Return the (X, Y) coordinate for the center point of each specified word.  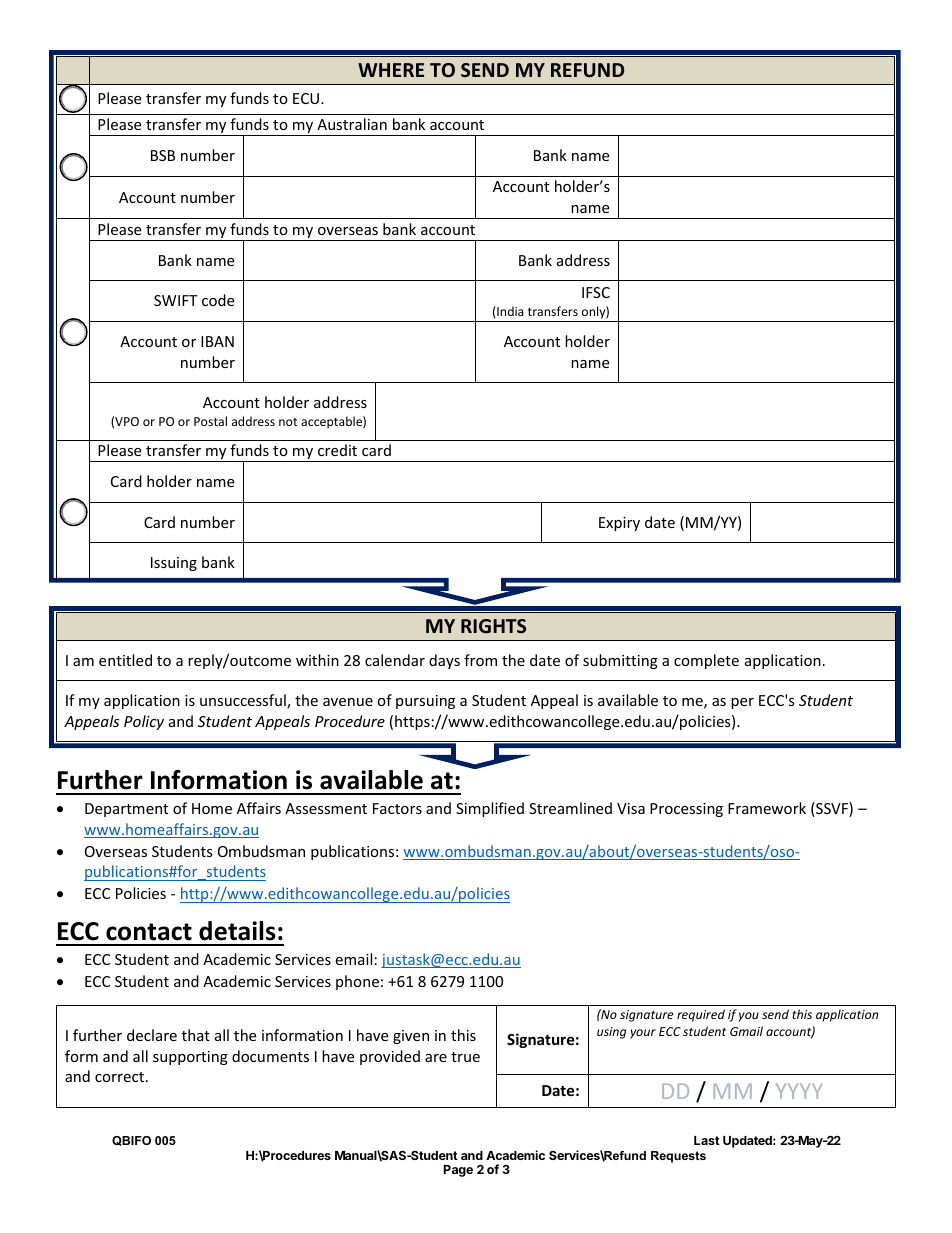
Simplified (490, 809)
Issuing (174, 564)
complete (706, 661)
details (237, 931)
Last (707, 1140)
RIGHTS (493, 626)
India (509, 311)
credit (337, 450)
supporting (190, 1058)
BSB (163, 155)
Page (458, 1171)
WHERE (391, 70)
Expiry (619, 524)
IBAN (217, 341)
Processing (686, 810)
